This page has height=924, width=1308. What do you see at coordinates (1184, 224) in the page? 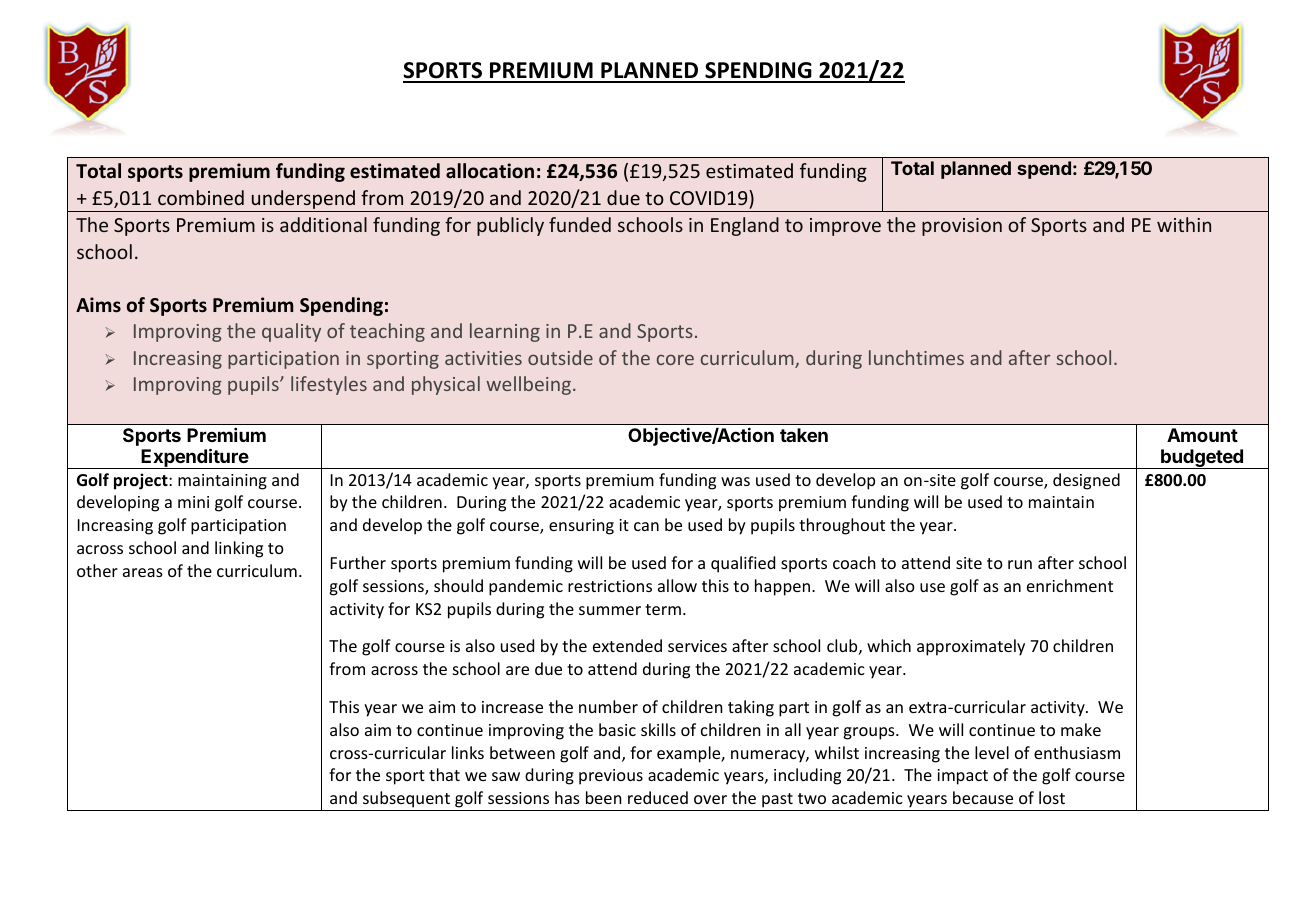
I see `within` at bounding box center [1184, 224].
